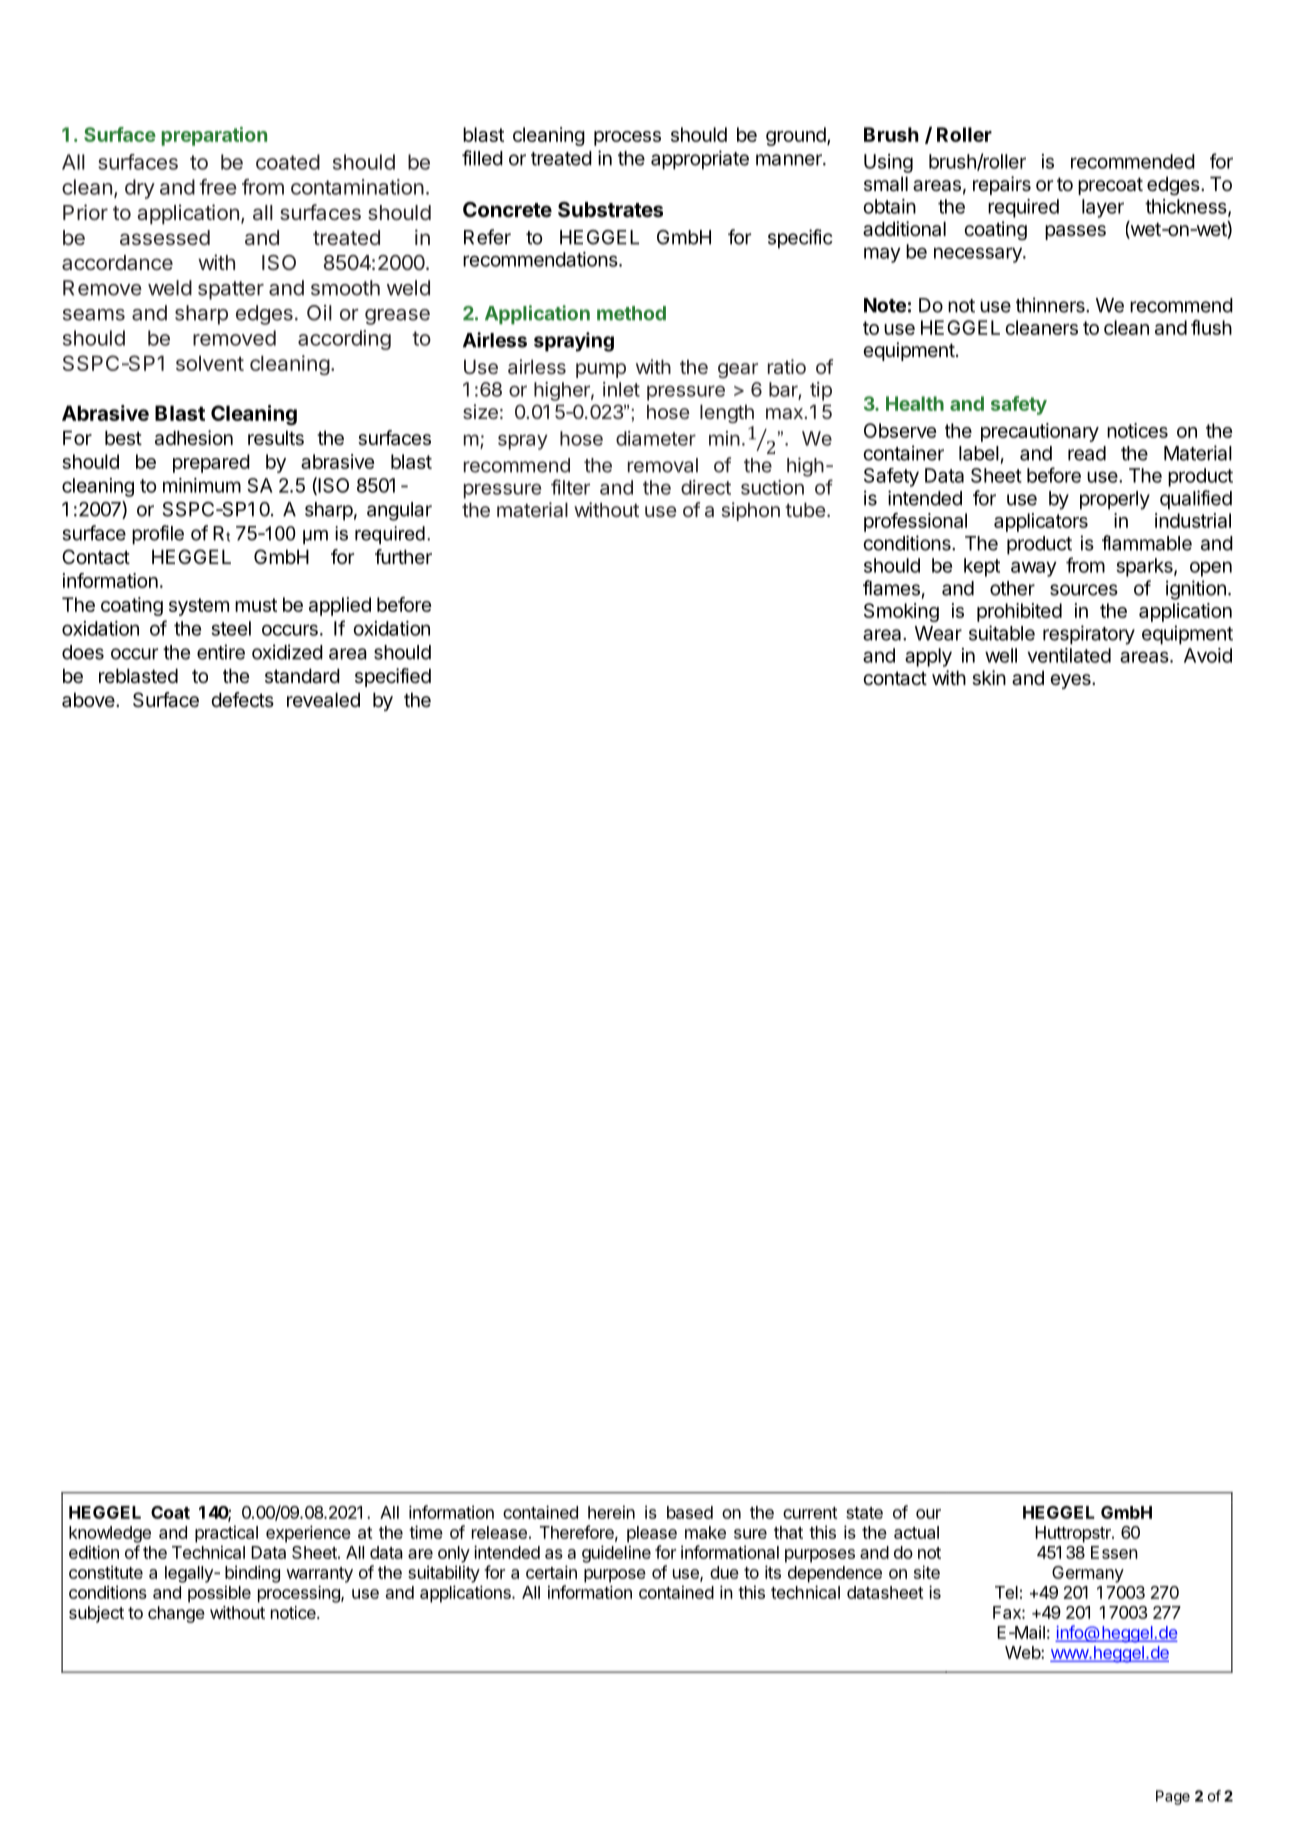 Image resolution: width=1294 pixels, height=1830 pixels. What do you see at coordinates (1114, 1552) in the screenshot?
I see `Essen` at bounding box center [1114, 1552].
